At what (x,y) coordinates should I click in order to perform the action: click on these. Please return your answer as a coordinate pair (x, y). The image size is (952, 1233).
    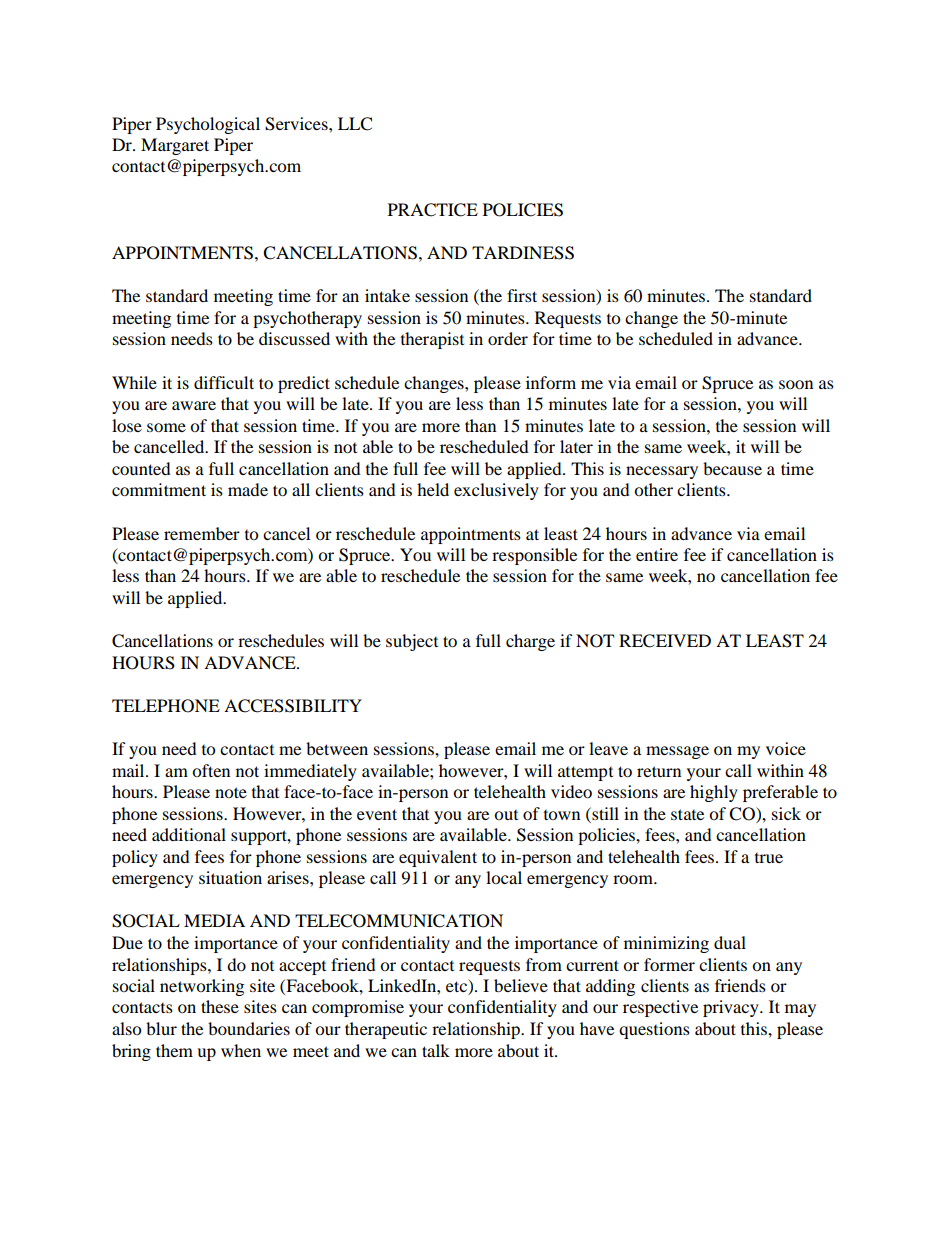
    Looking at the image, I should click on (220, 1006).
